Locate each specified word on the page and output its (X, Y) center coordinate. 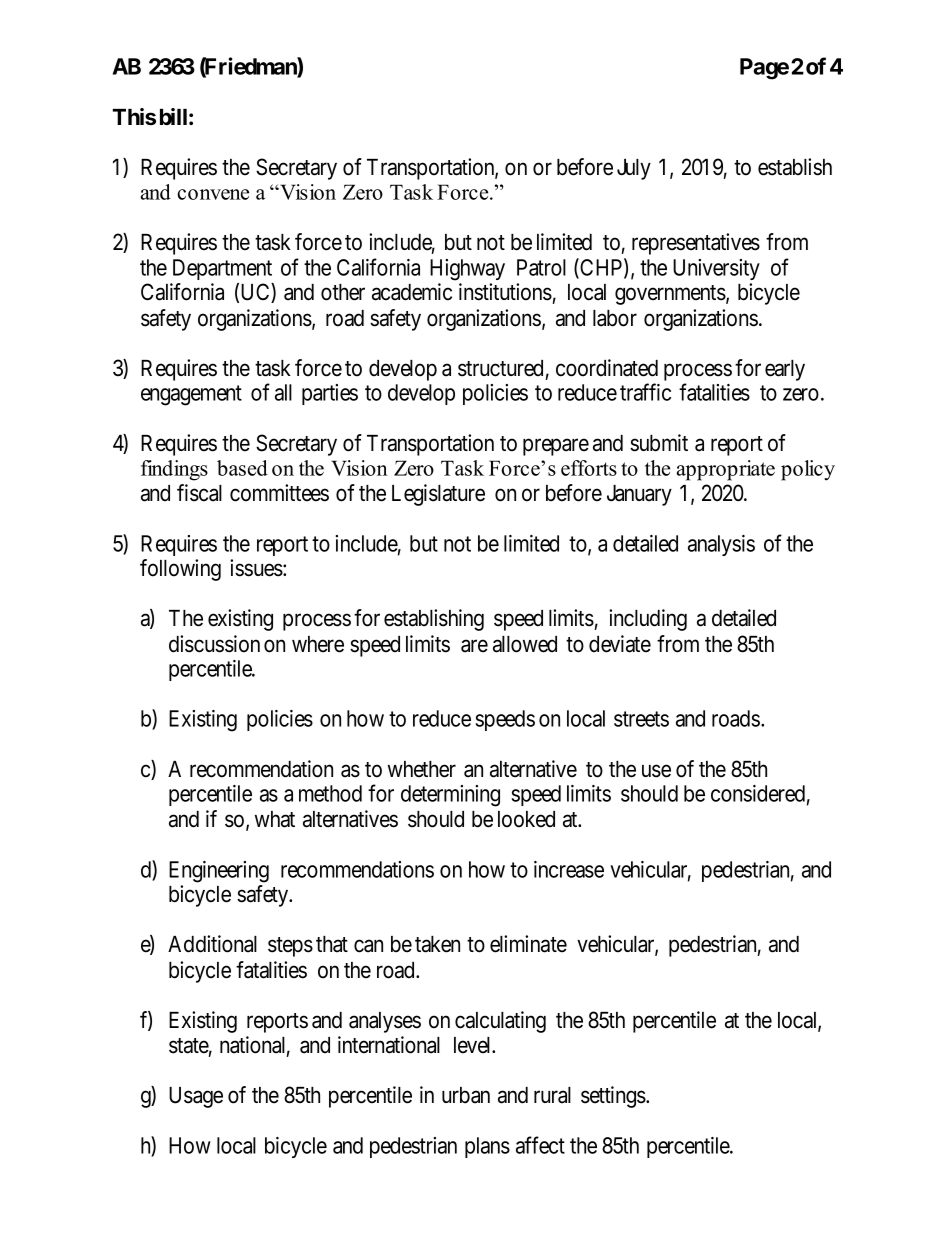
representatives (696, 244)
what (275, 819)
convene (213, 194)
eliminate (528, 944)
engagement (191, 396)
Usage (196, 1097)
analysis (721, 545)
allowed (525, 644)
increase (569, 869)
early (785, 370)
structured (500, 368)
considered (758, 793)
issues (256, 568)
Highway (467, 270)
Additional (212, 944)
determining (450, 796)
